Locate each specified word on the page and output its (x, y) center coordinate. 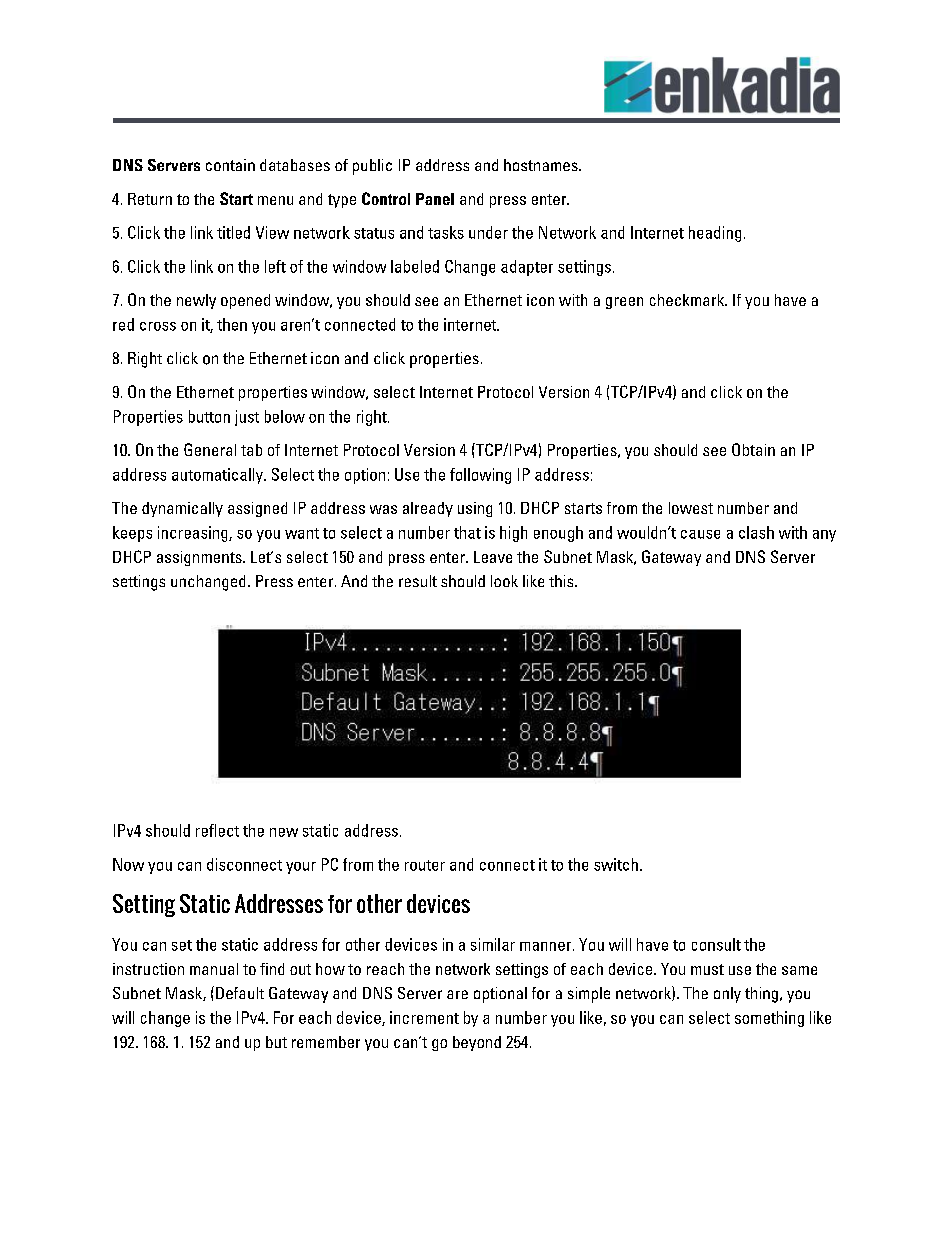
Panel (435, 199)
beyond (477, 1043)
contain (230, 165)
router (425, 865)
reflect (217, 830)
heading (715, 234)
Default (240, 993)
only (727, 995)
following (480, 476)
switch (616, 864)
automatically (218, 476)
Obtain (753, 449)
